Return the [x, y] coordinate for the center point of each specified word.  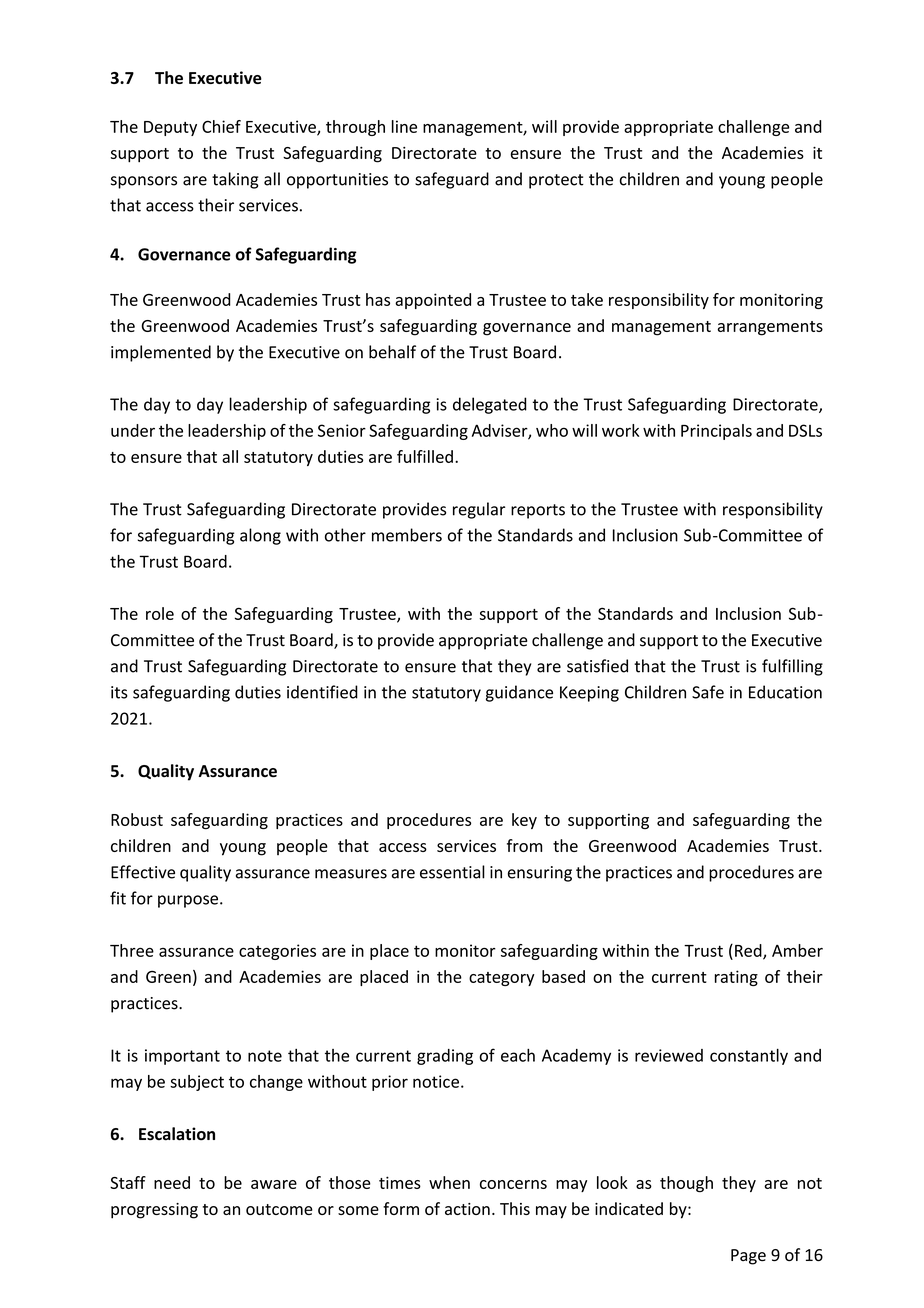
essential [452, 872]
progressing [154, 1211]
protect [556, 181]
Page [748, 1257]
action [467, 1209]
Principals [716, 432]
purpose [188, 901]
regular [479, 510]
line [404, 126]
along [260, 536]
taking [235, 180]
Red [749, 951]
